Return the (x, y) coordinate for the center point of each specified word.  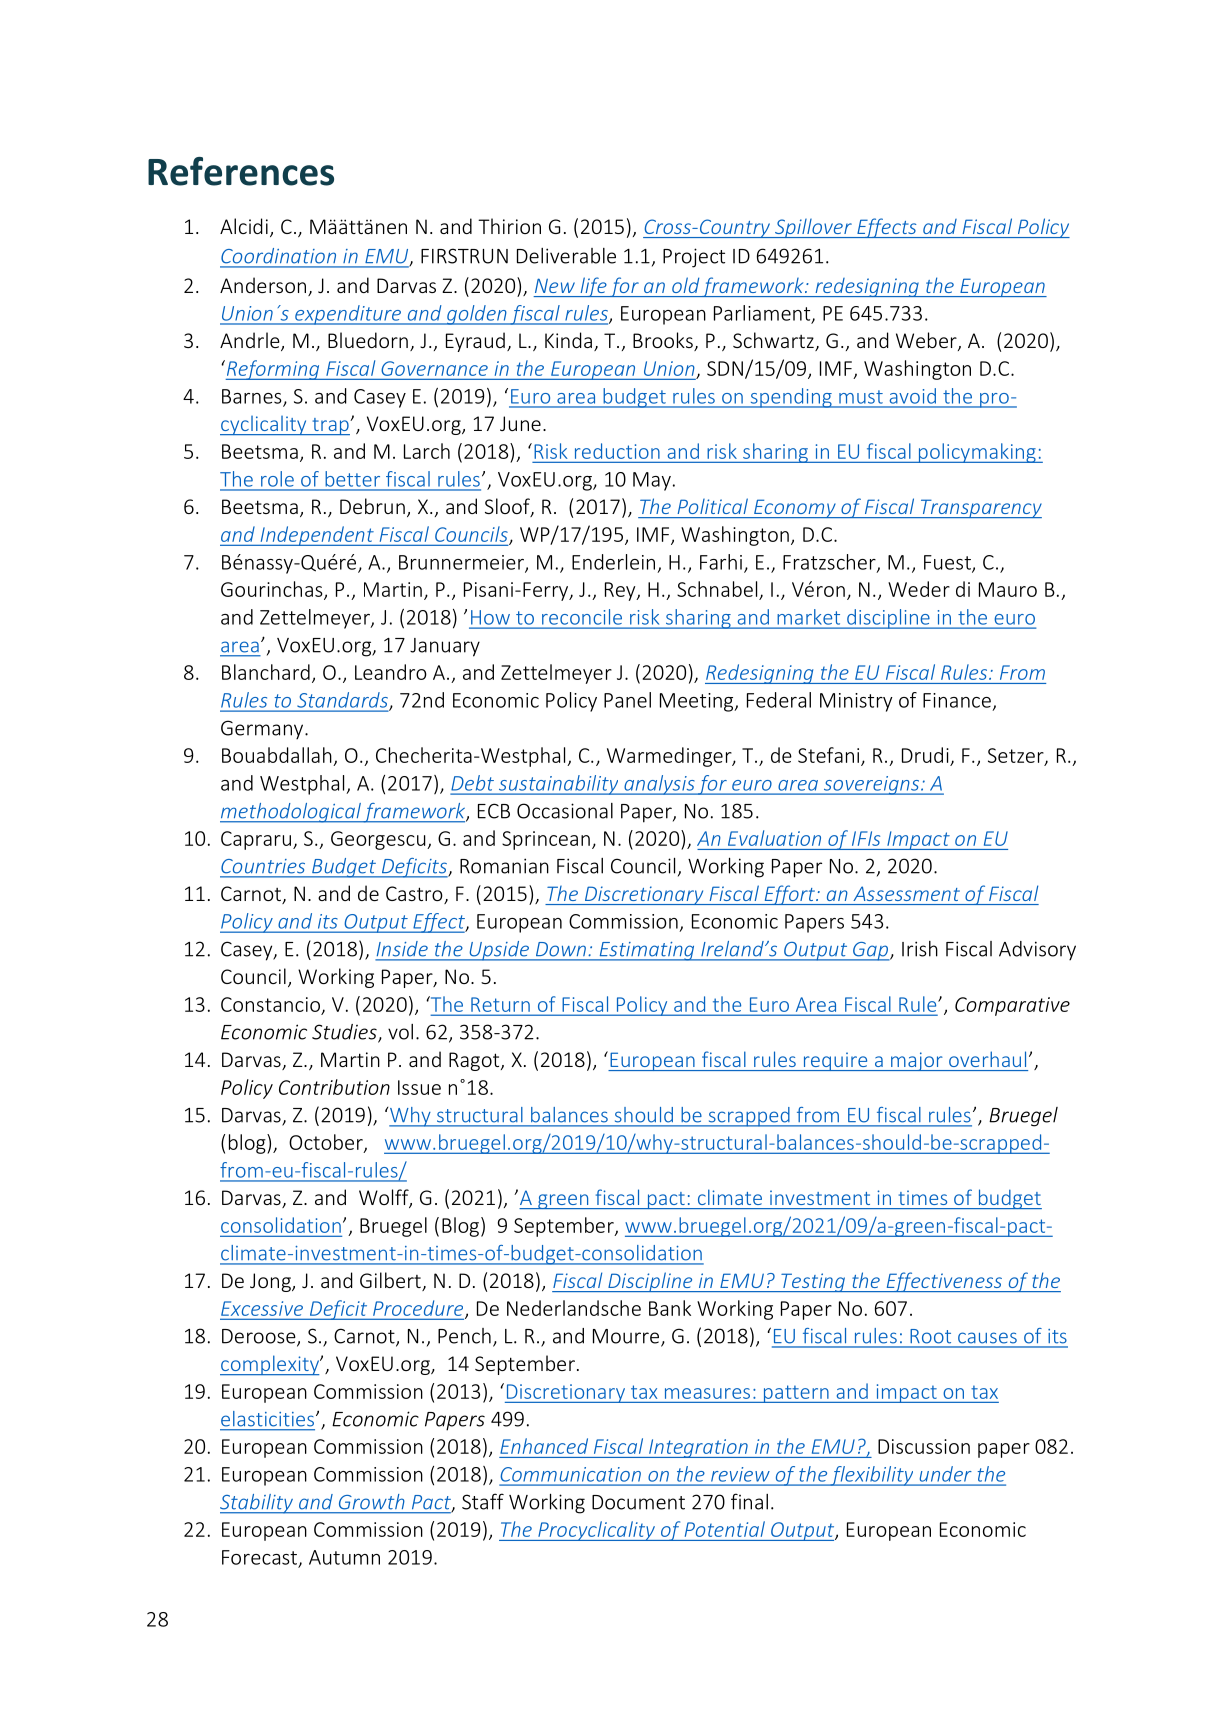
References (241, 171)
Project (694, 258)
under (945, 1474)
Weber (927, 341)
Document (638, 1502)
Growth (371, 1501)
